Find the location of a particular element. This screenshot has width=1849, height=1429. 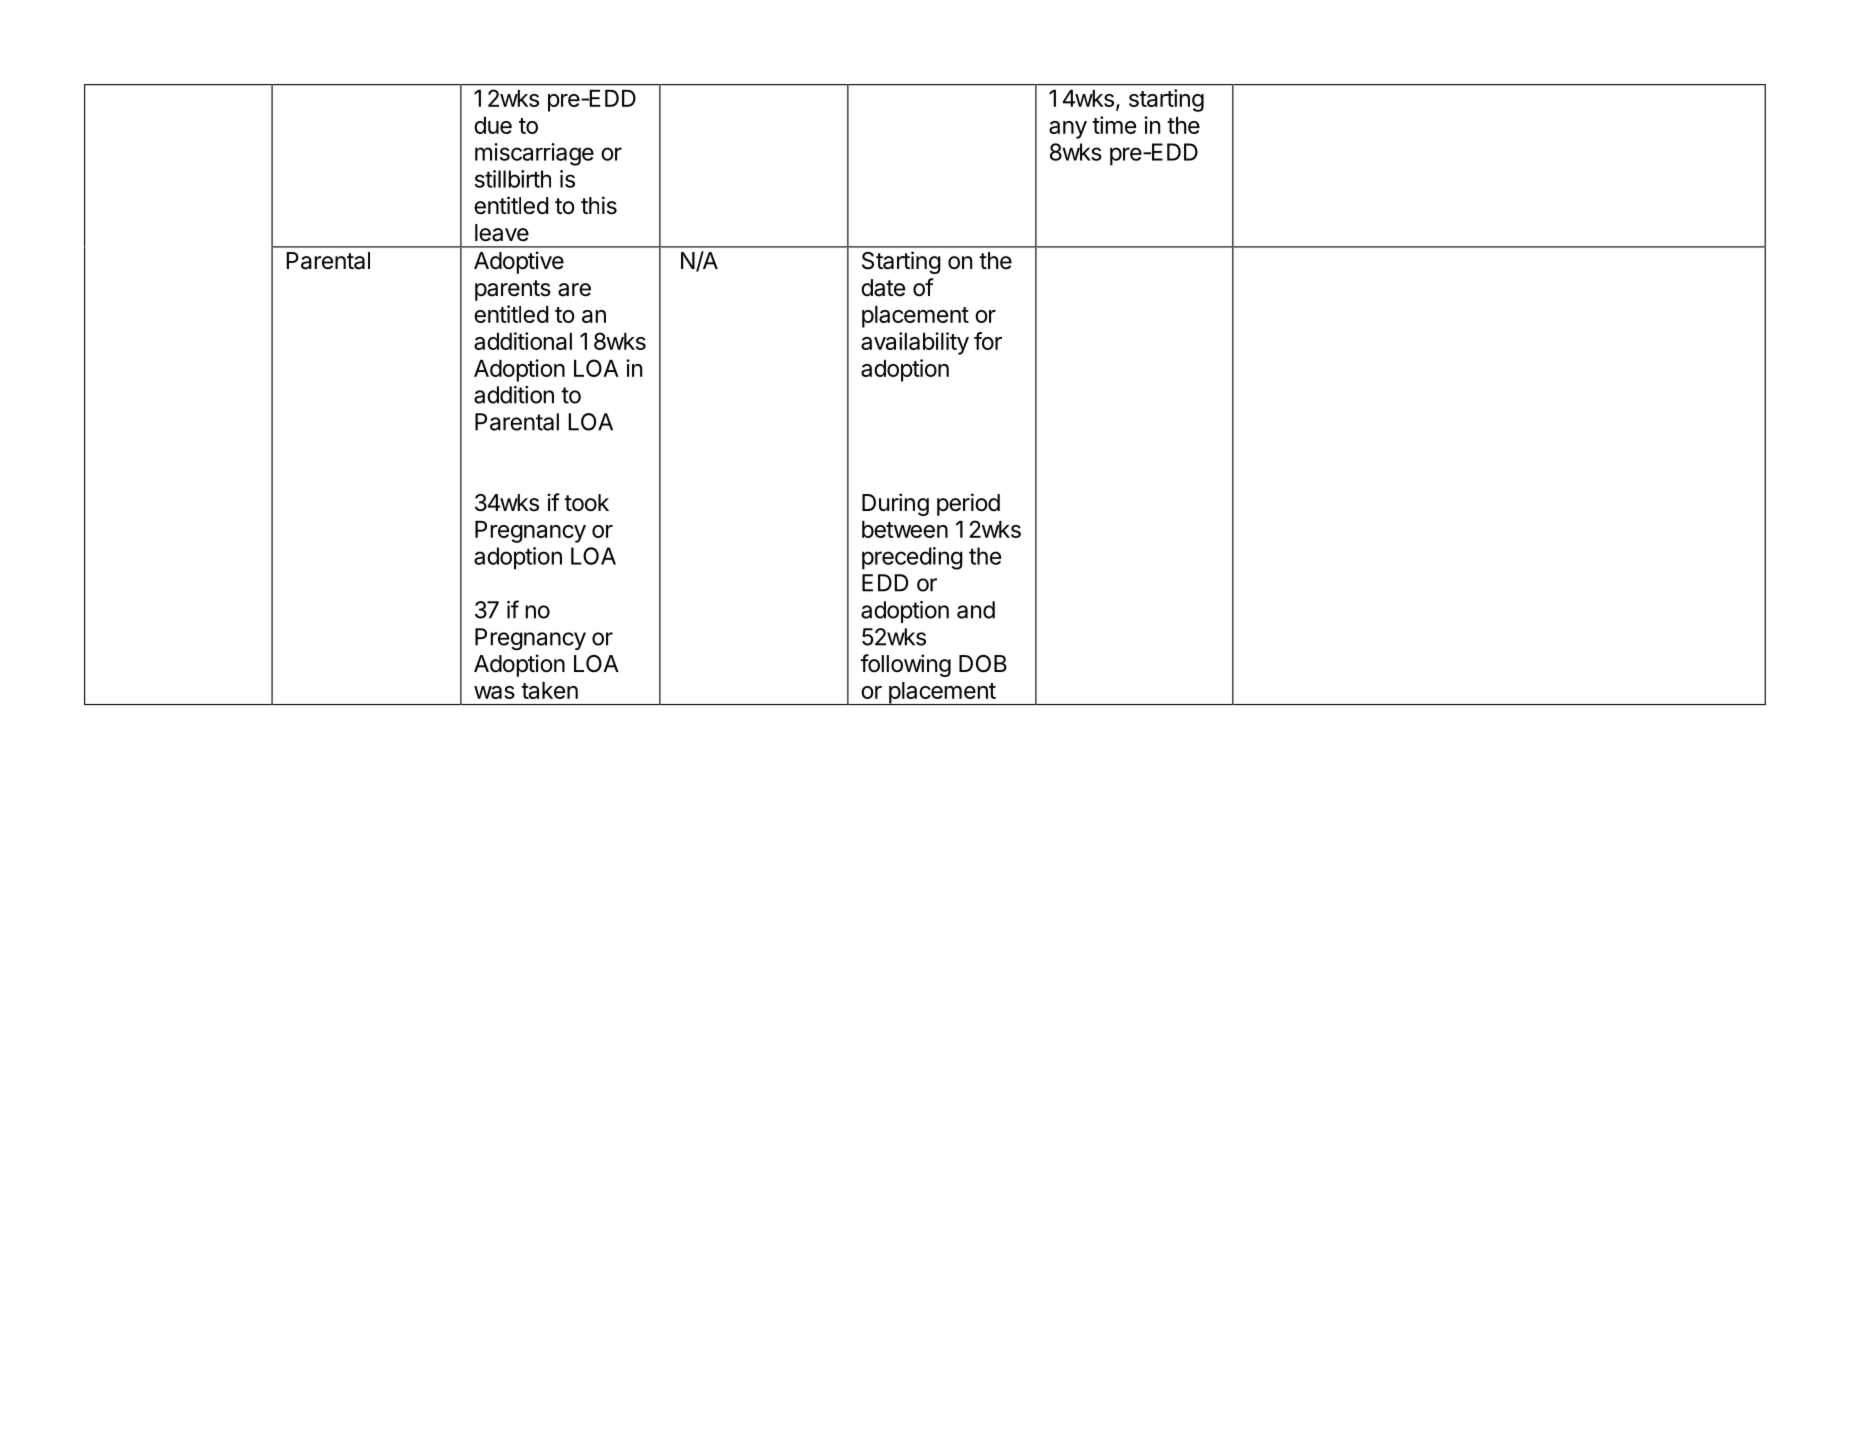

this is located at coordinates (599, 205).
